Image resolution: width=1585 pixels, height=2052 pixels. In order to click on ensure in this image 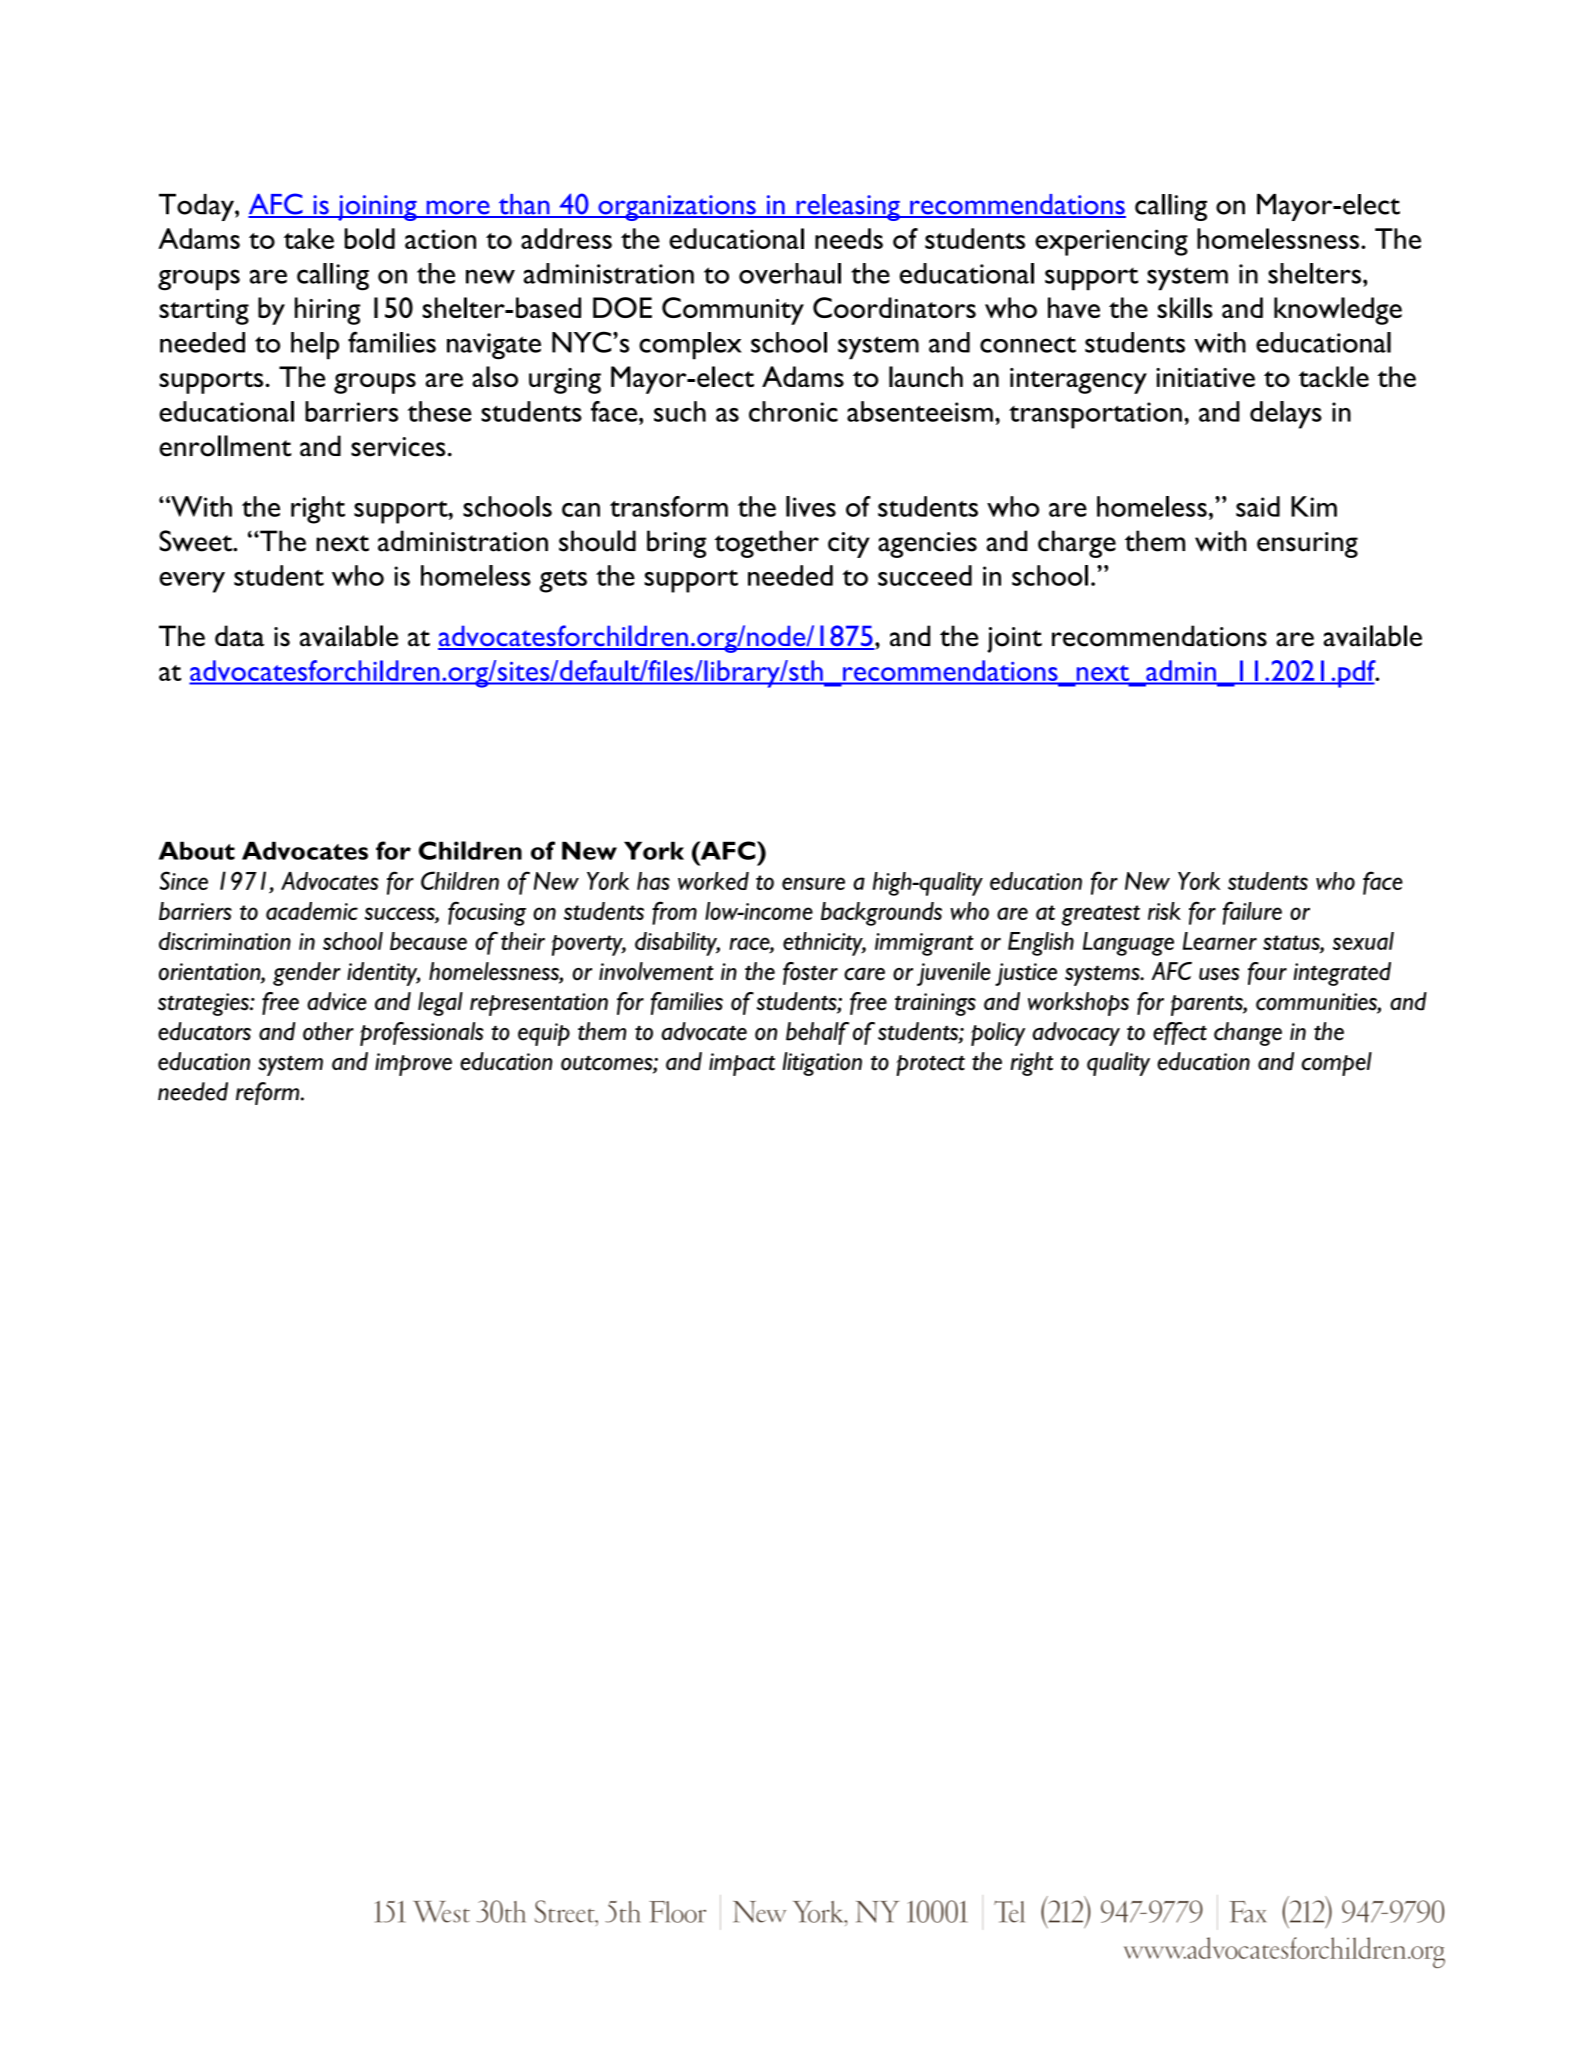, I will do `click(813, 883)`.
